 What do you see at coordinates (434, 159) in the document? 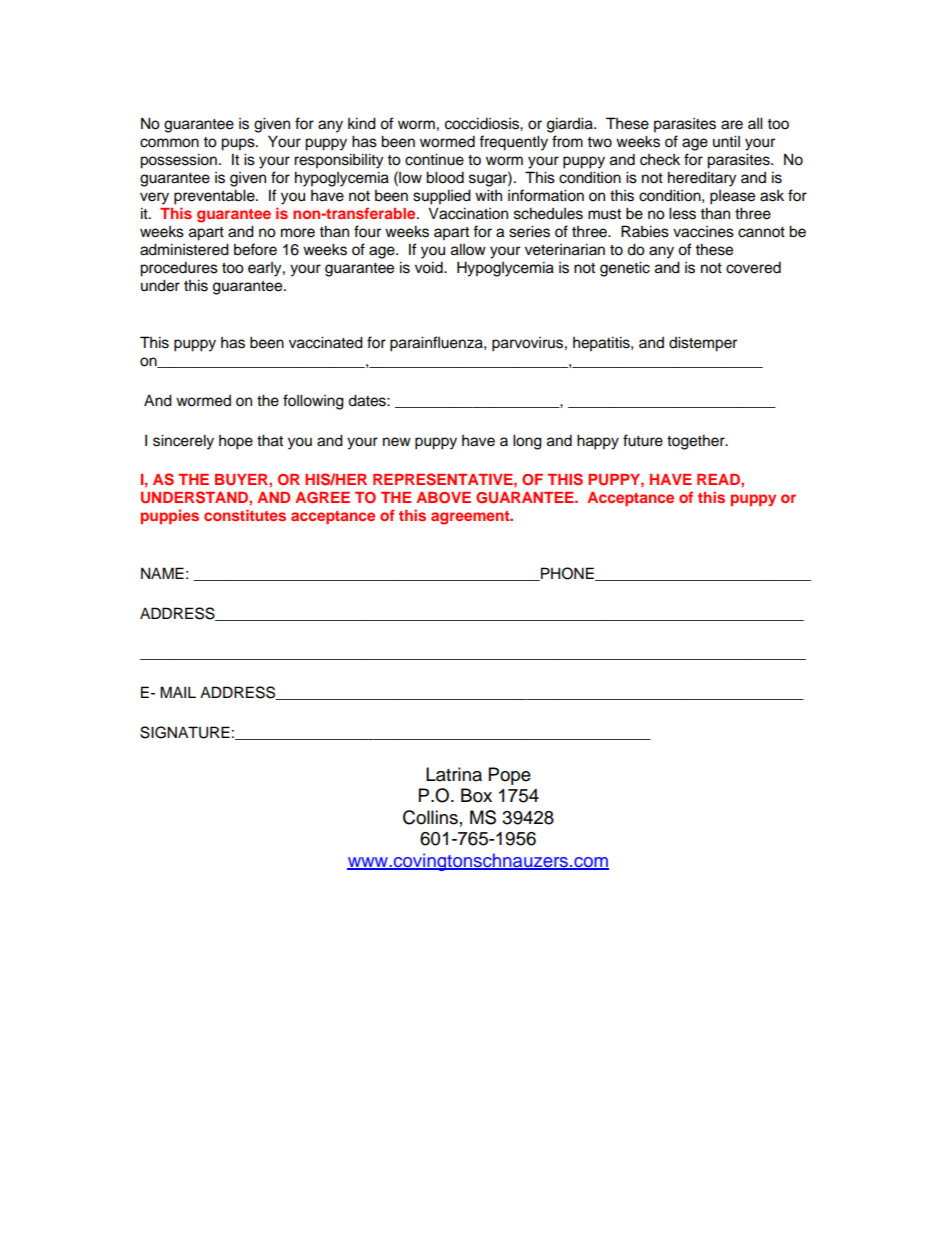
I see `continue` at bounding box center [434, 159].
